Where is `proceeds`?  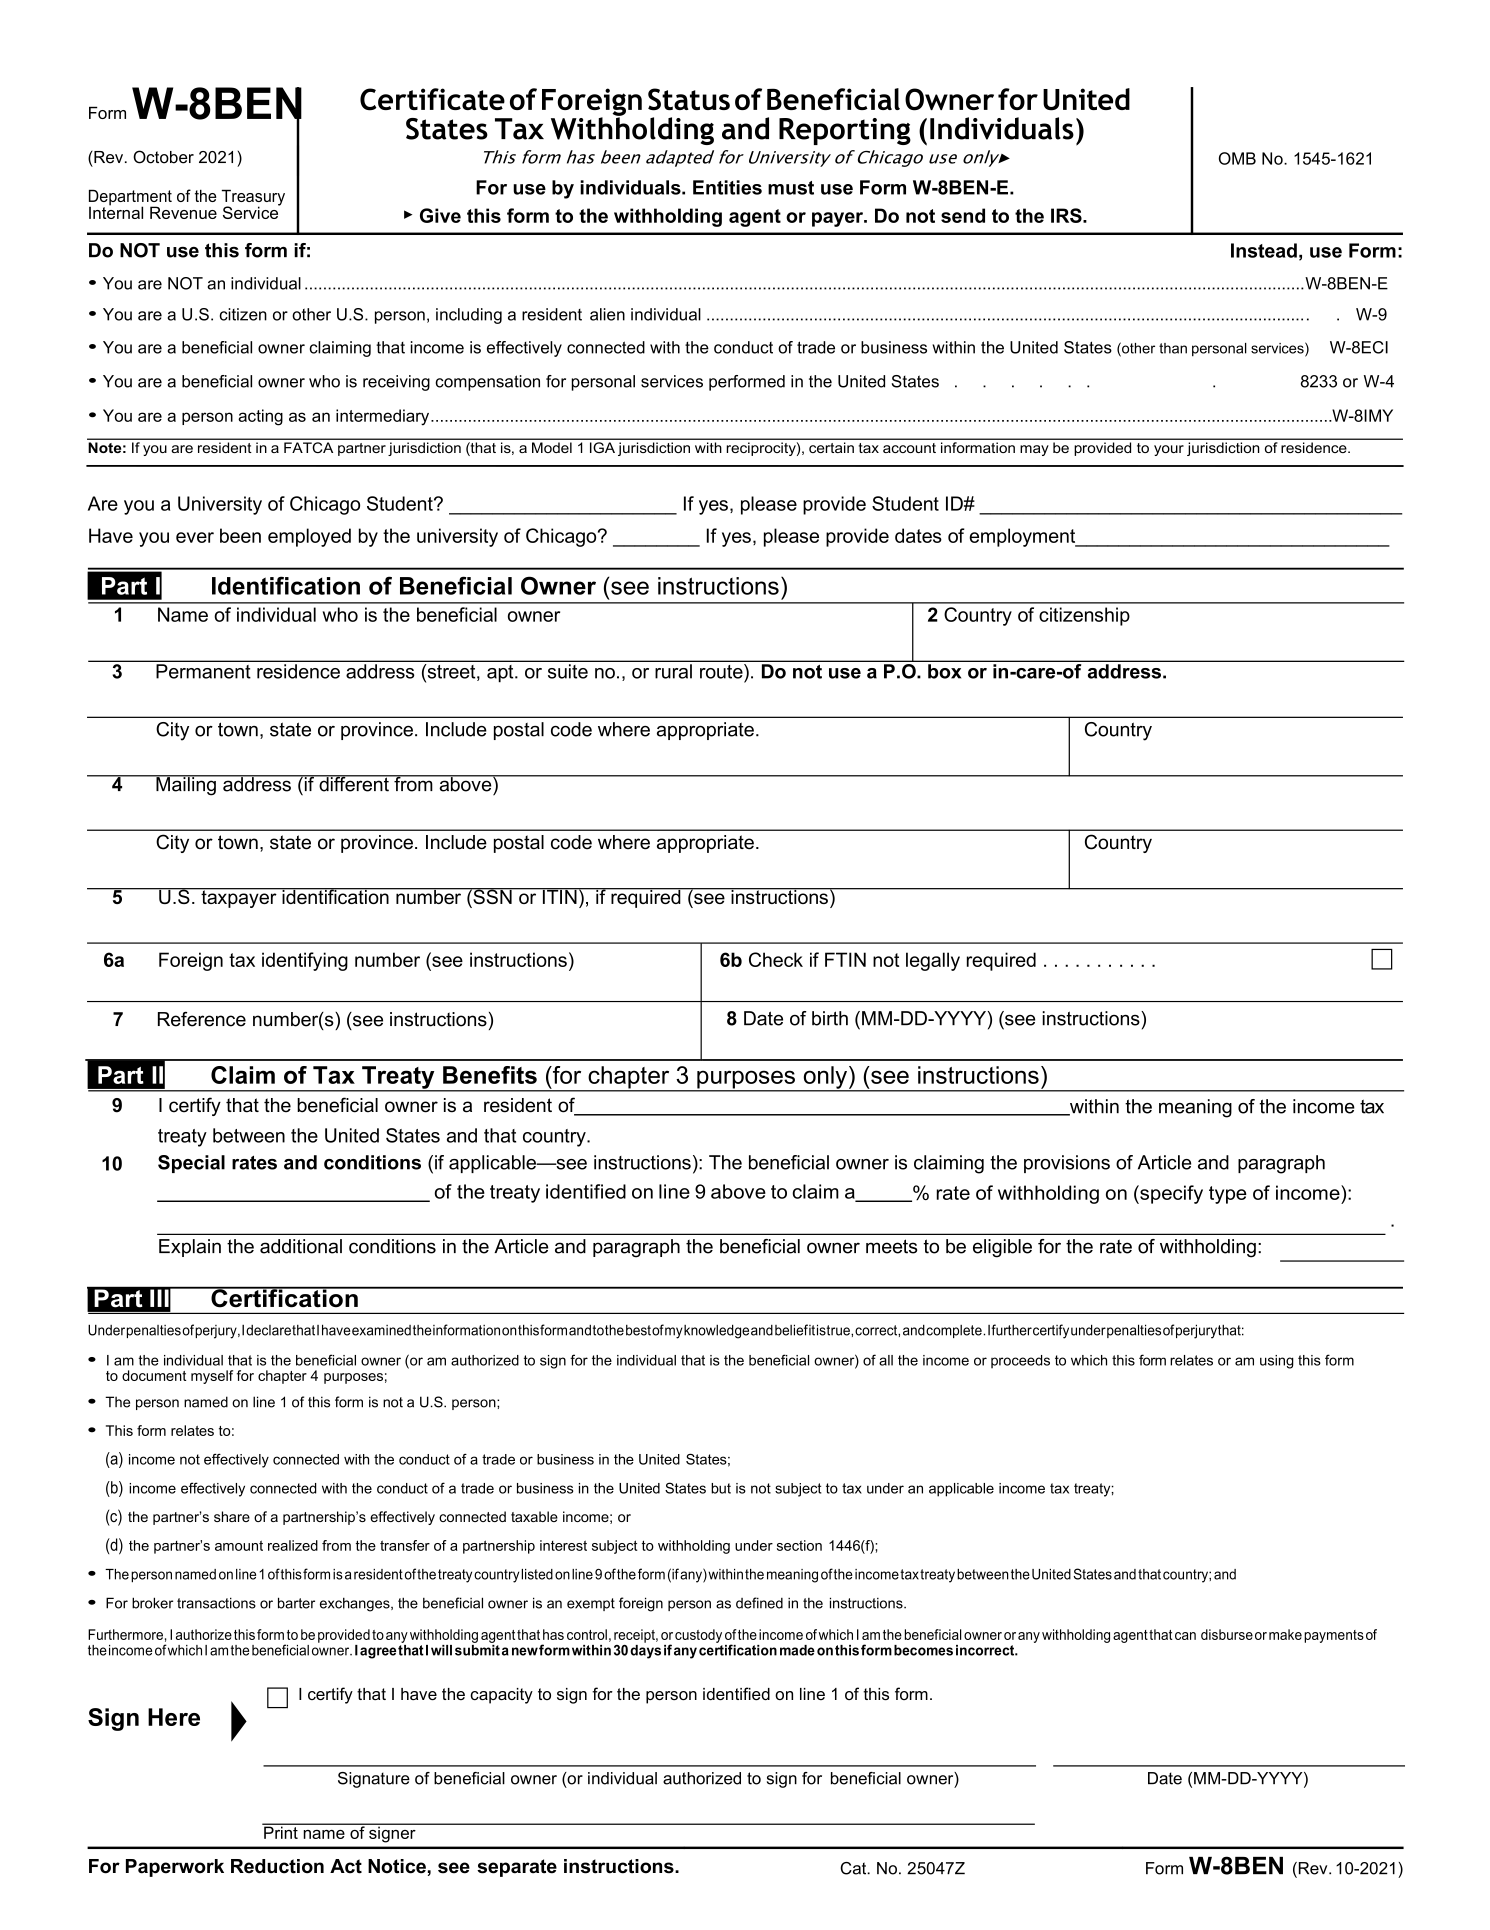
proceeds is located at coordinates (1020, 1361).
